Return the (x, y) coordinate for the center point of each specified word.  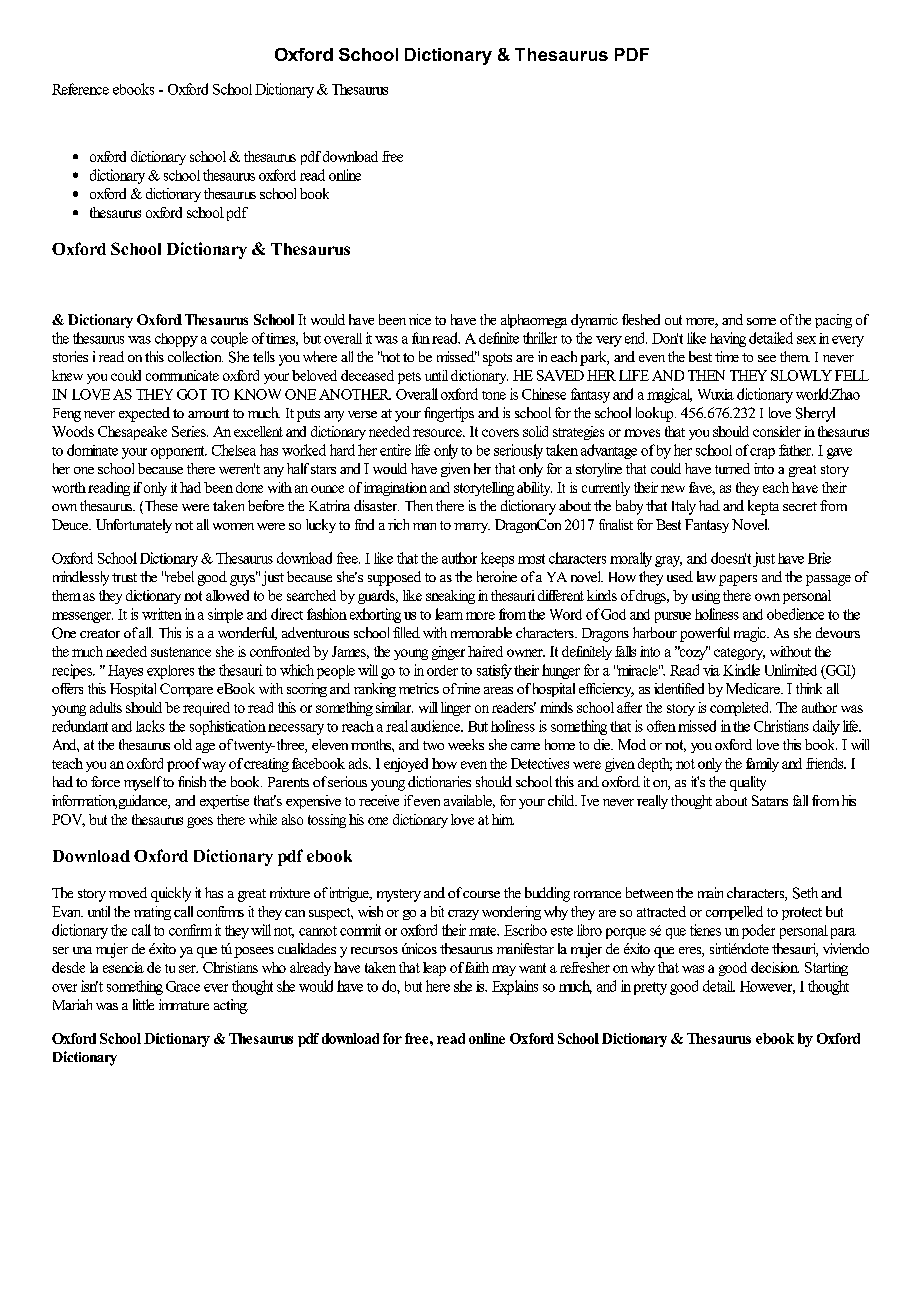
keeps (497, 559)
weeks (466, 744)
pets (409, 378)
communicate (182, 375)
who (274, 967)
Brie (819, 558)
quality (748, 783)
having (728, 339)
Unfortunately (134, 526)
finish (192, 781)
